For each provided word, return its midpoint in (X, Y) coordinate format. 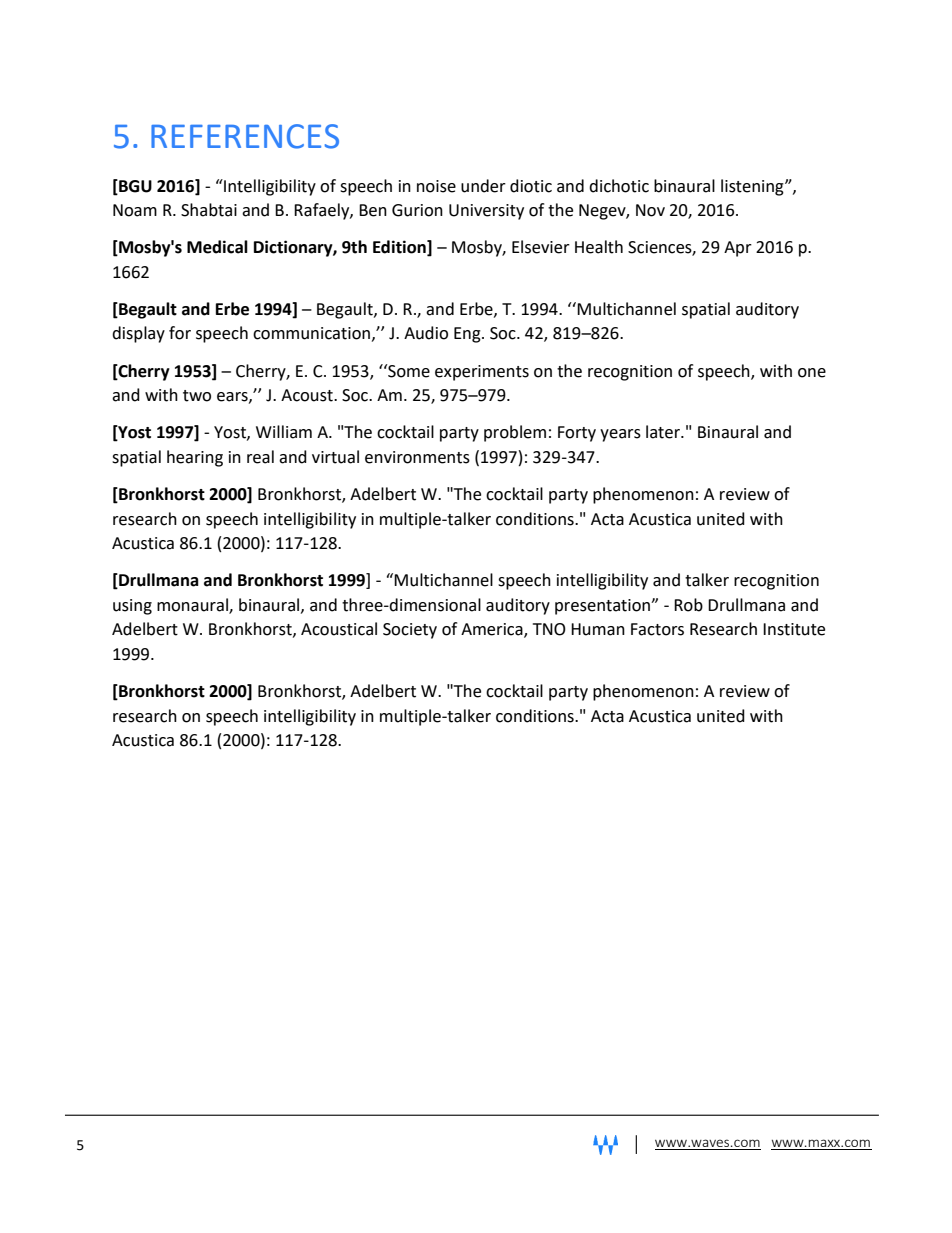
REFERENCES (245, 136)
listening (753, 187)
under (483, 186)
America (493, 630)
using (132, 607)
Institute (794, 629)
